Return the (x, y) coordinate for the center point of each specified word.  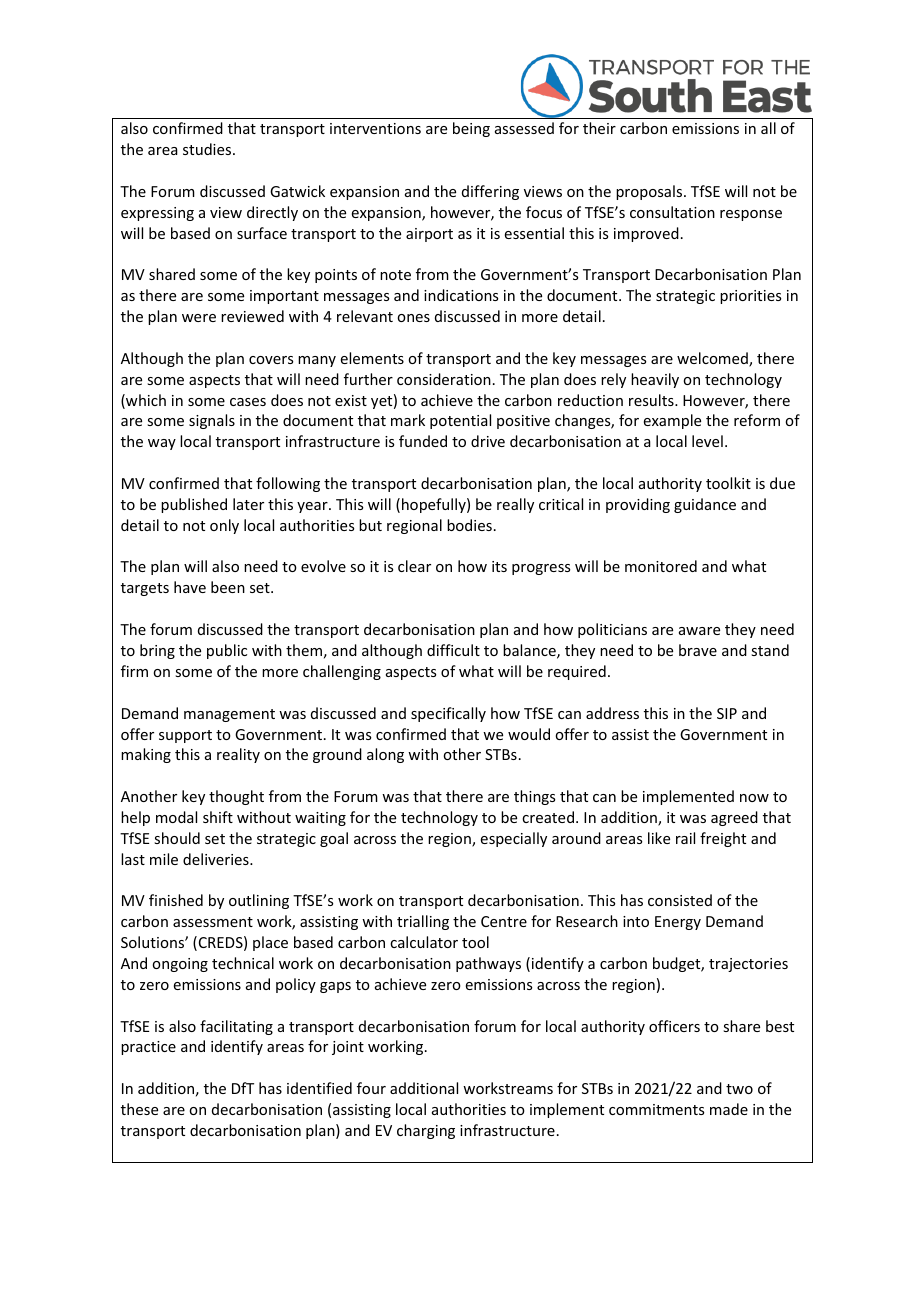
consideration (444, 379)
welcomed (713, 359)
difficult (453, 650)
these (139, 1109)
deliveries (217, 859)
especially (514, 839)
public (227, 651)
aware (699, 631)
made (729, 1109)
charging (426, 1131)
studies (208, 149)
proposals (650, 192)
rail (685, 838)
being (471, 129)
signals (212, 421)
